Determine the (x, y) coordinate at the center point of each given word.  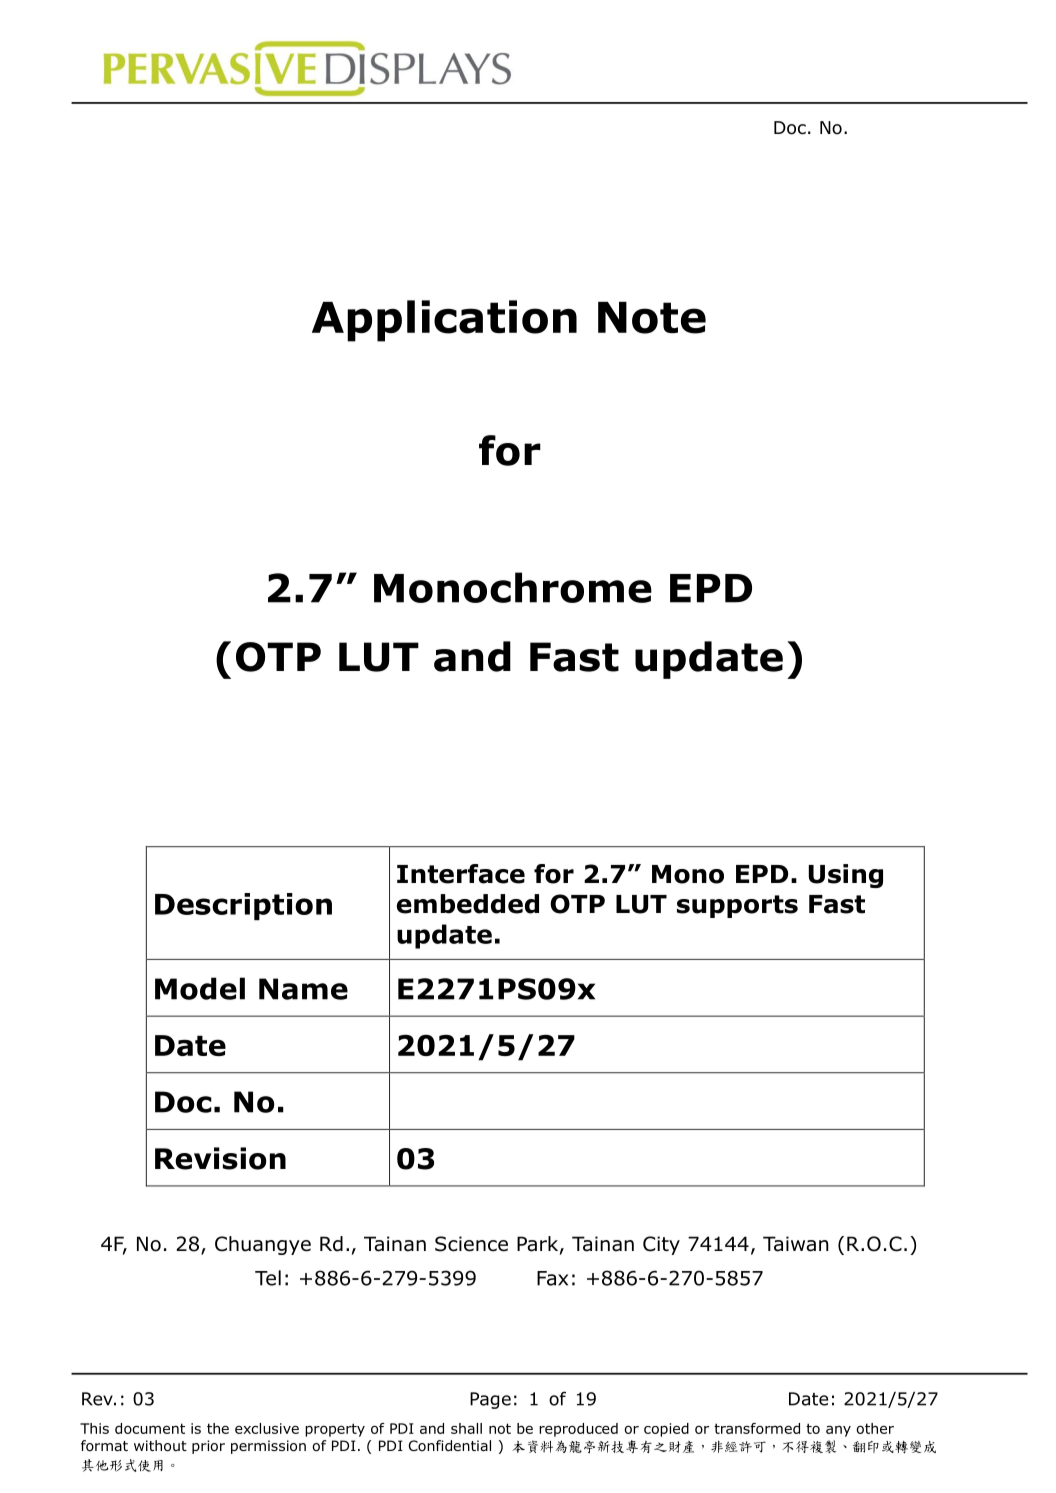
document (150, 1428)
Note (652, 318)
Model (200, 988)
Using (846, 876)
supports (737, 906)
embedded (468, 904)
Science (471, 1244)
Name (303, 989)
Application (444, 321)
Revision (220, 1158)
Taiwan (796, 1244)
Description (243, 906)
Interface (461, 874)
